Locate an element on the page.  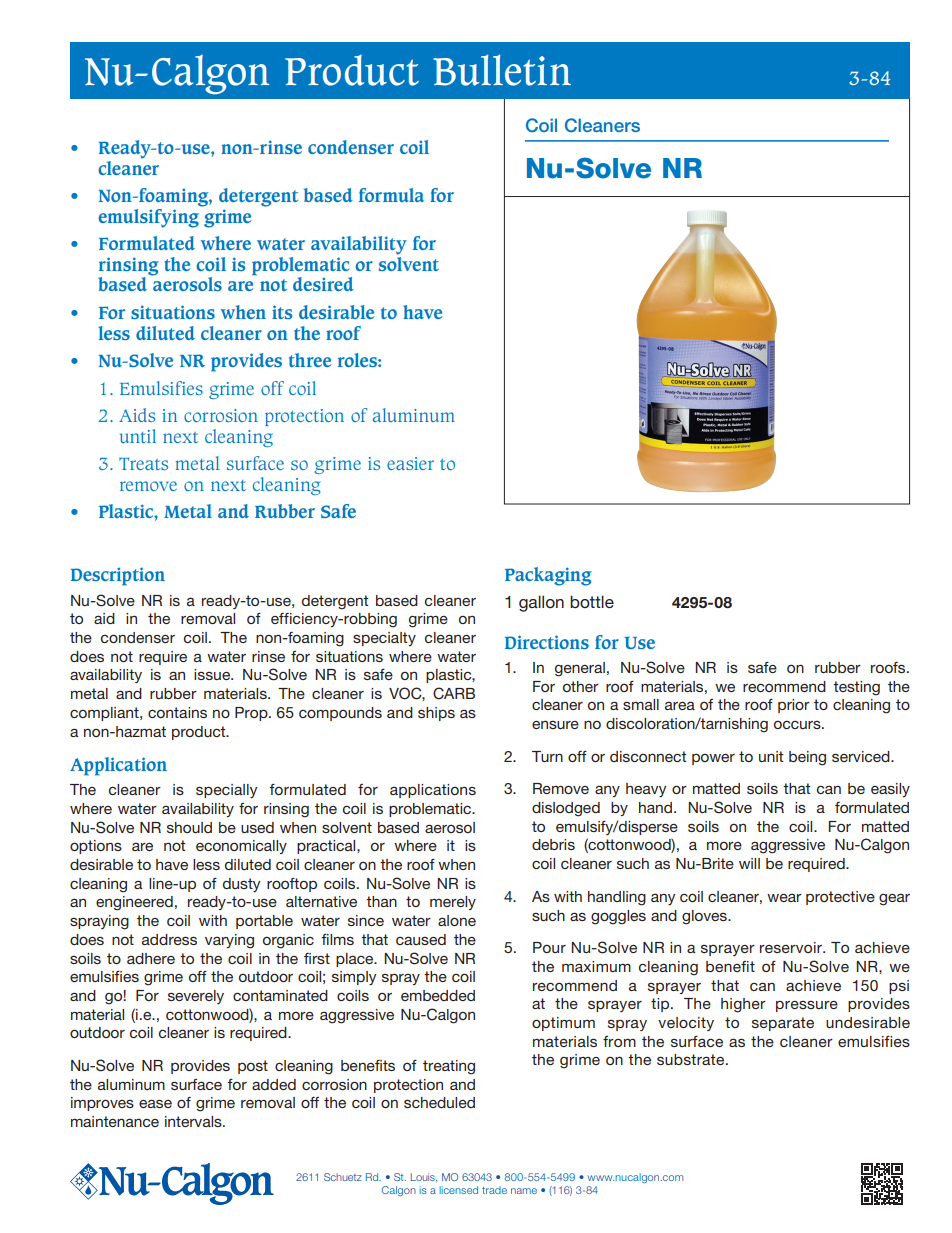
should is located at coordinates (189, 827).
